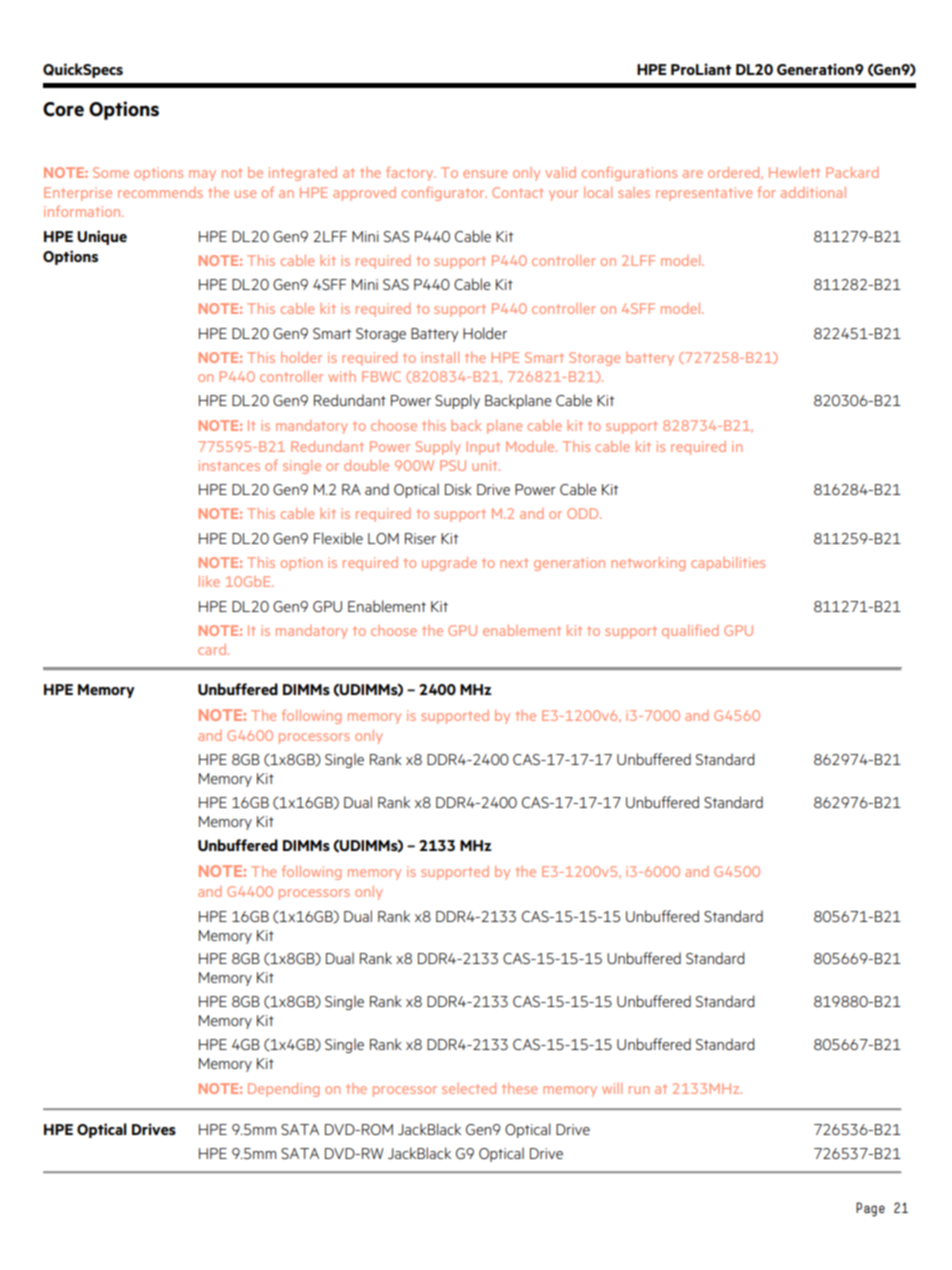 The image size is (952, 1270). Describe the element at coordinates (213, 649) in the screenshot. I see `card` at that location.
